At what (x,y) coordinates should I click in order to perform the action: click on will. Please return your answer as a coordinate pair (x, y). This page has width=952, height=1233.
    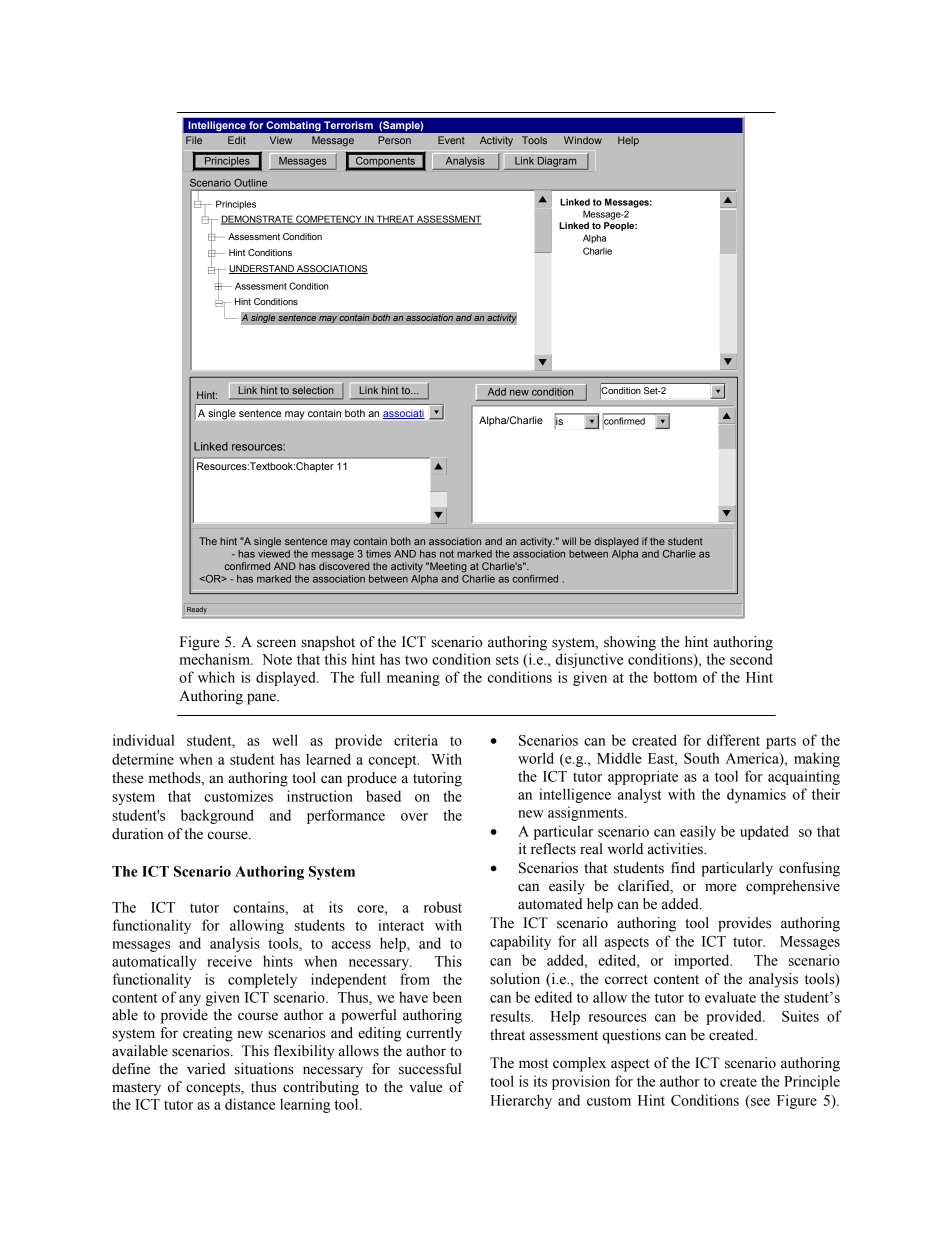
    Looking at the image, I should click on (569, 541).
